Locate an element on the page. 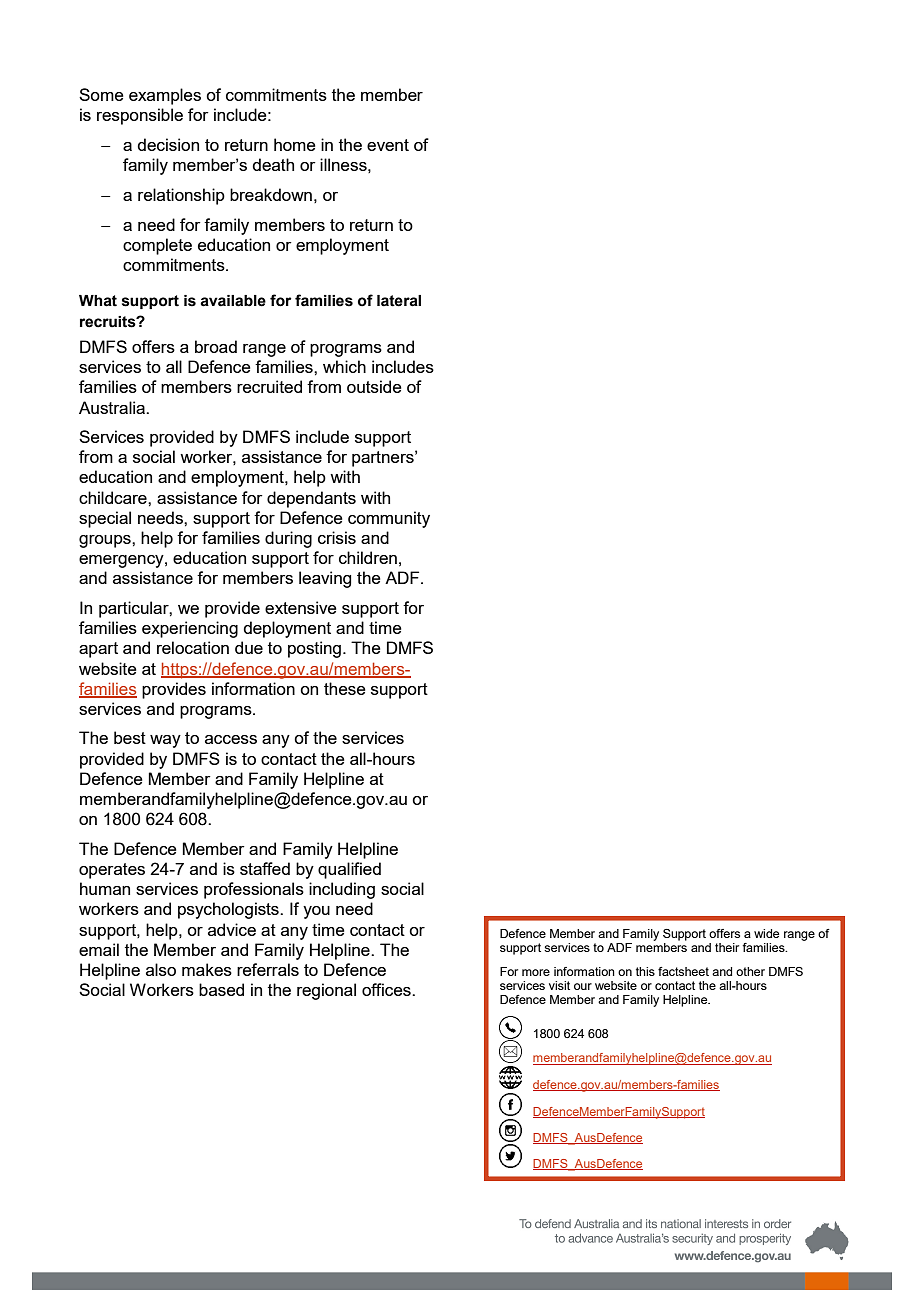 The width and height of the document is (924, 1308). also is located at coordinates (161, 969).
